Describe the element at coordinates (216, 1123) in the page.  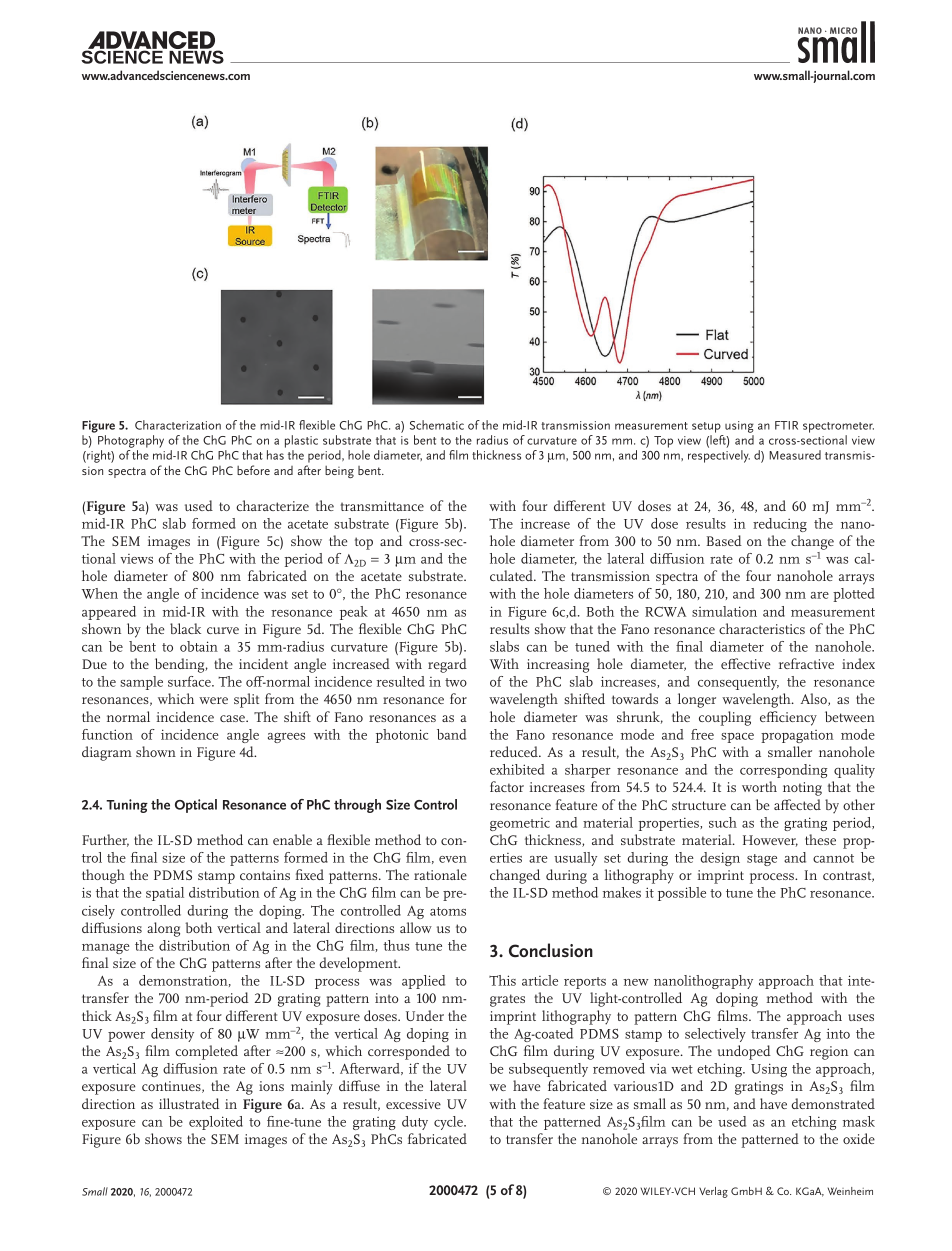
I see `exploited` at that location.
